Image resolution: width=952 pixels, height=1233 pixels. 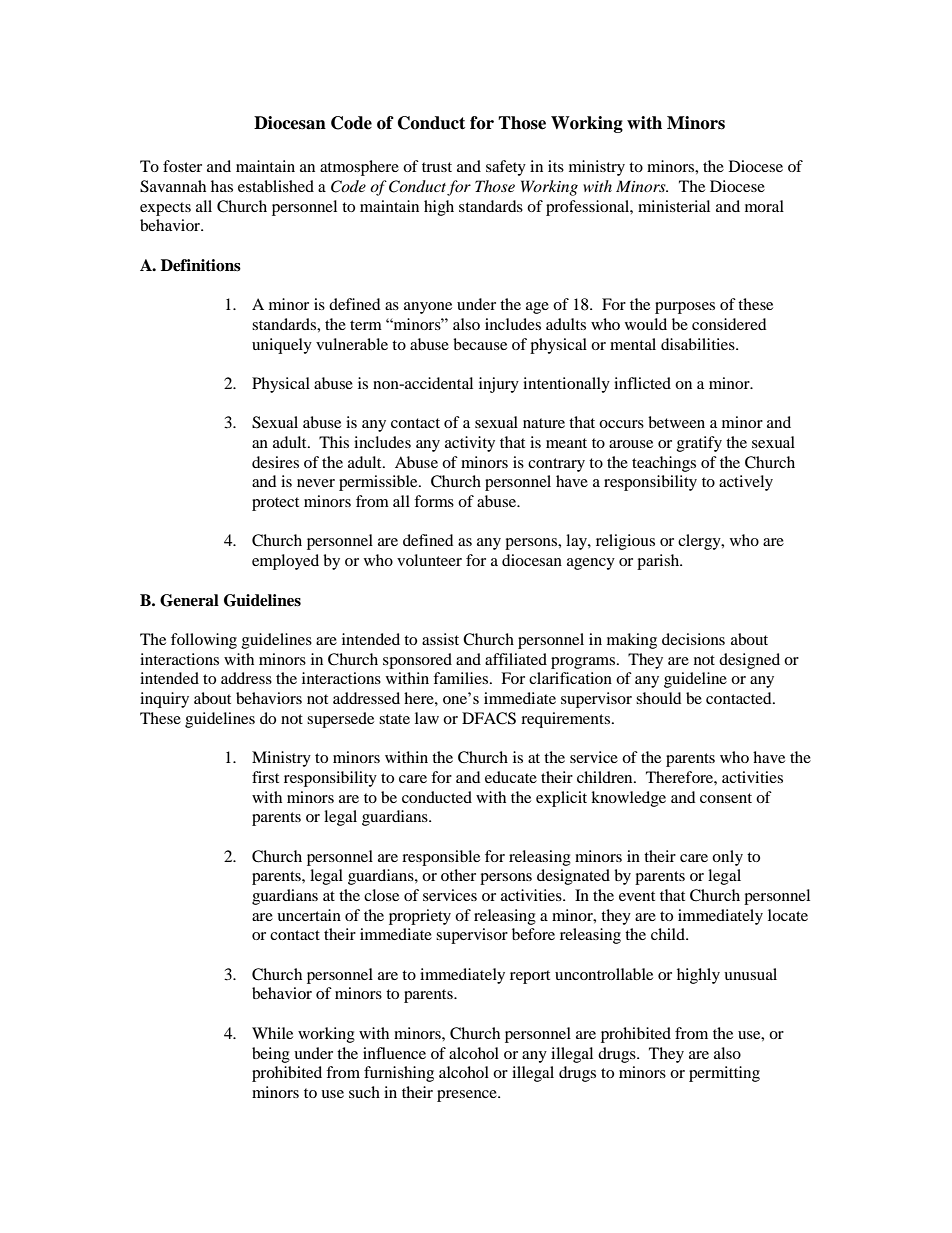 I want to click on safety, so click(x=506, y=168).
